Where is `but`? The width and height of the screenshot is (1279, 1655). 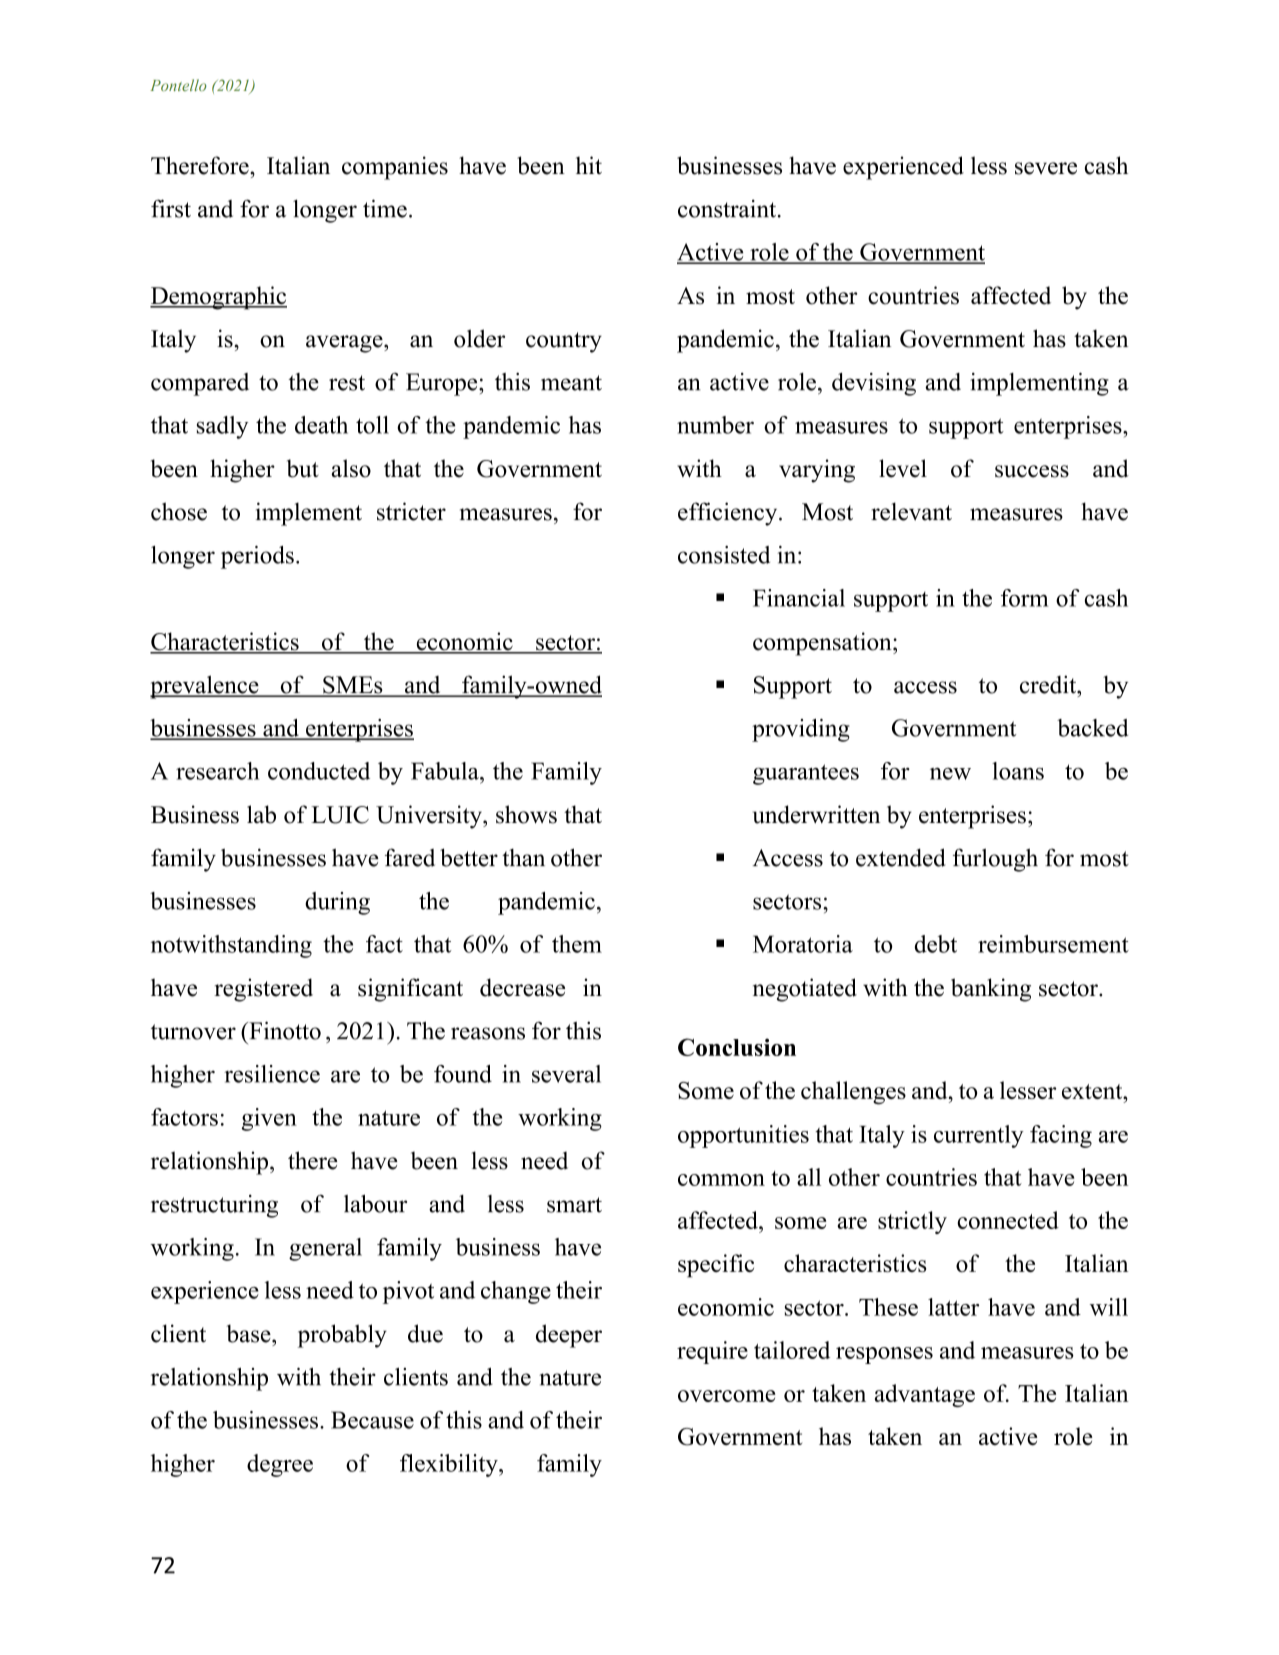 but is located at coordinates (303, 468).
